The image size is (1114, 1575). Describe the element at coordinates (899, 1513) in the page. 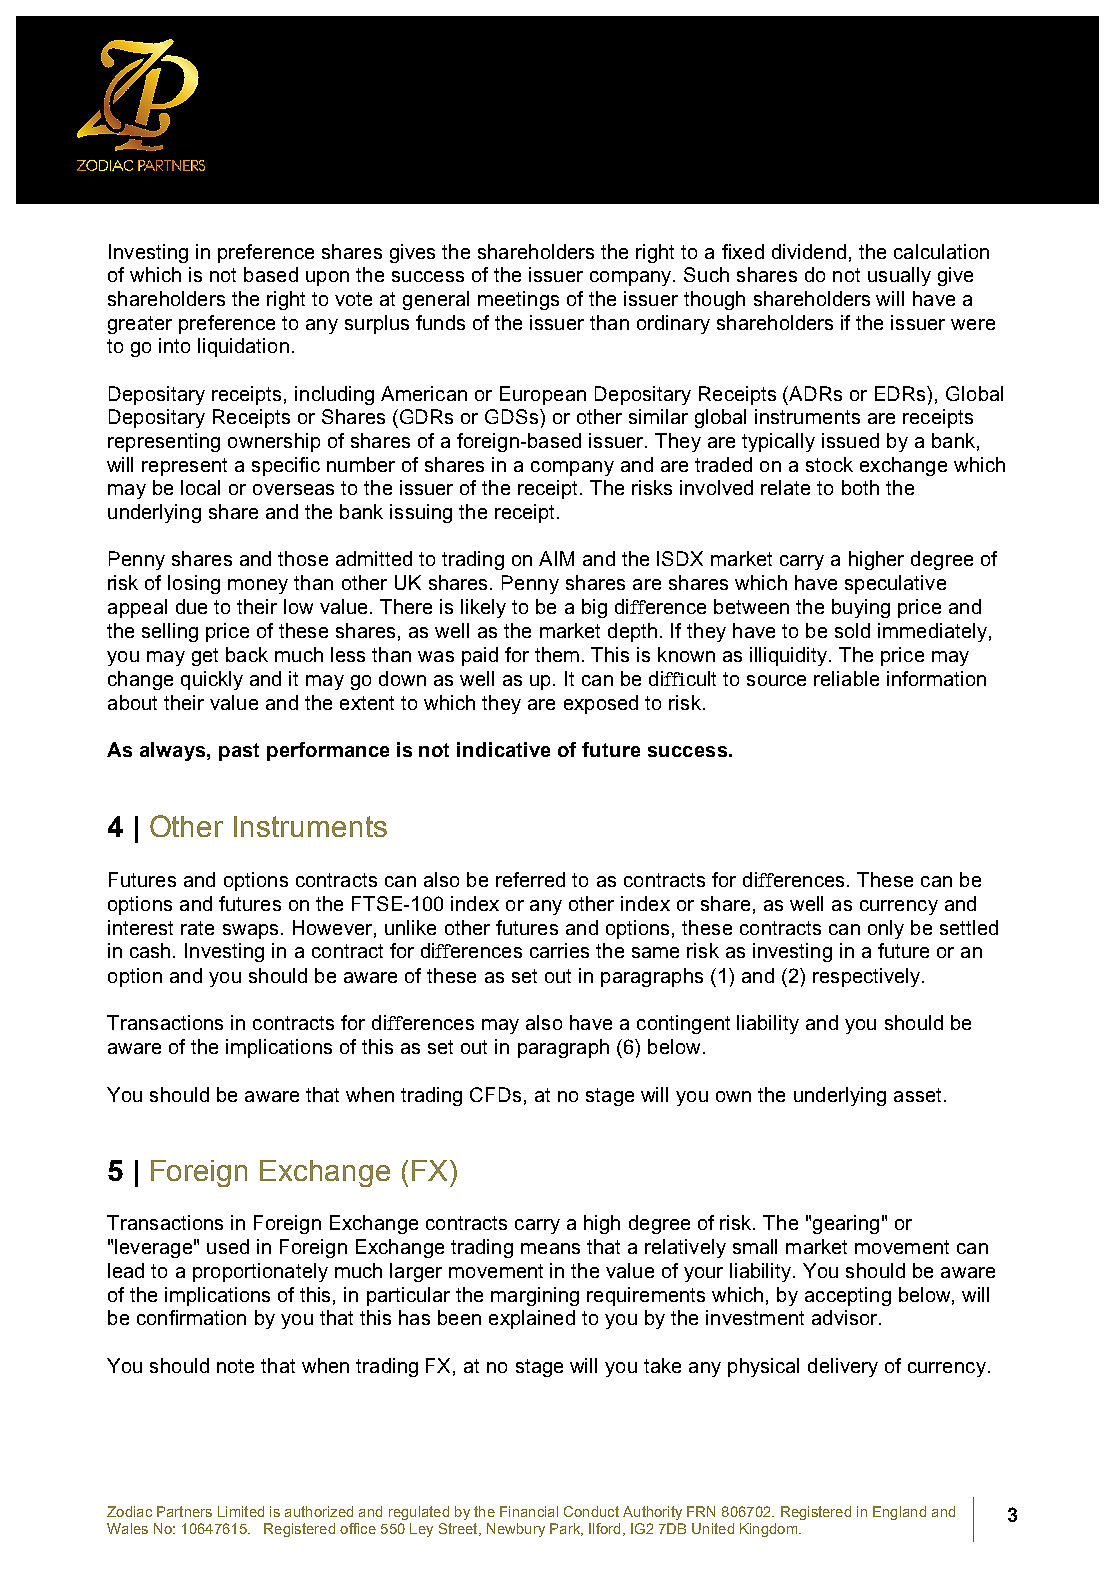

I see `England` at that location.
